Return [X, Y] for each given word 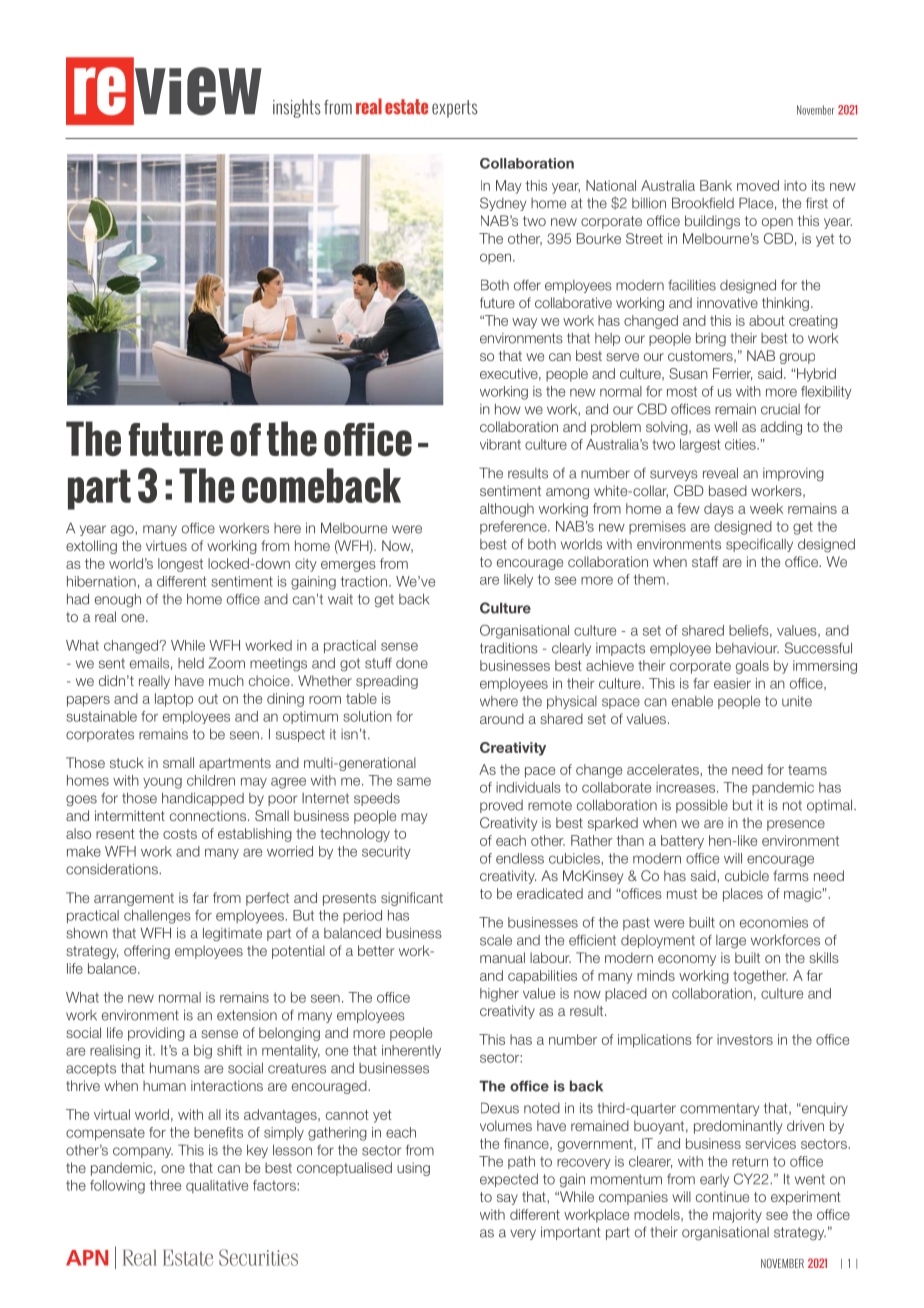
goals [752, 667]
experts [455, 109]
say [507, 1199]
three [165, 1185]
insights [297, 108]
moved [758, 185]
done [412, 663]
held [191, 663]
